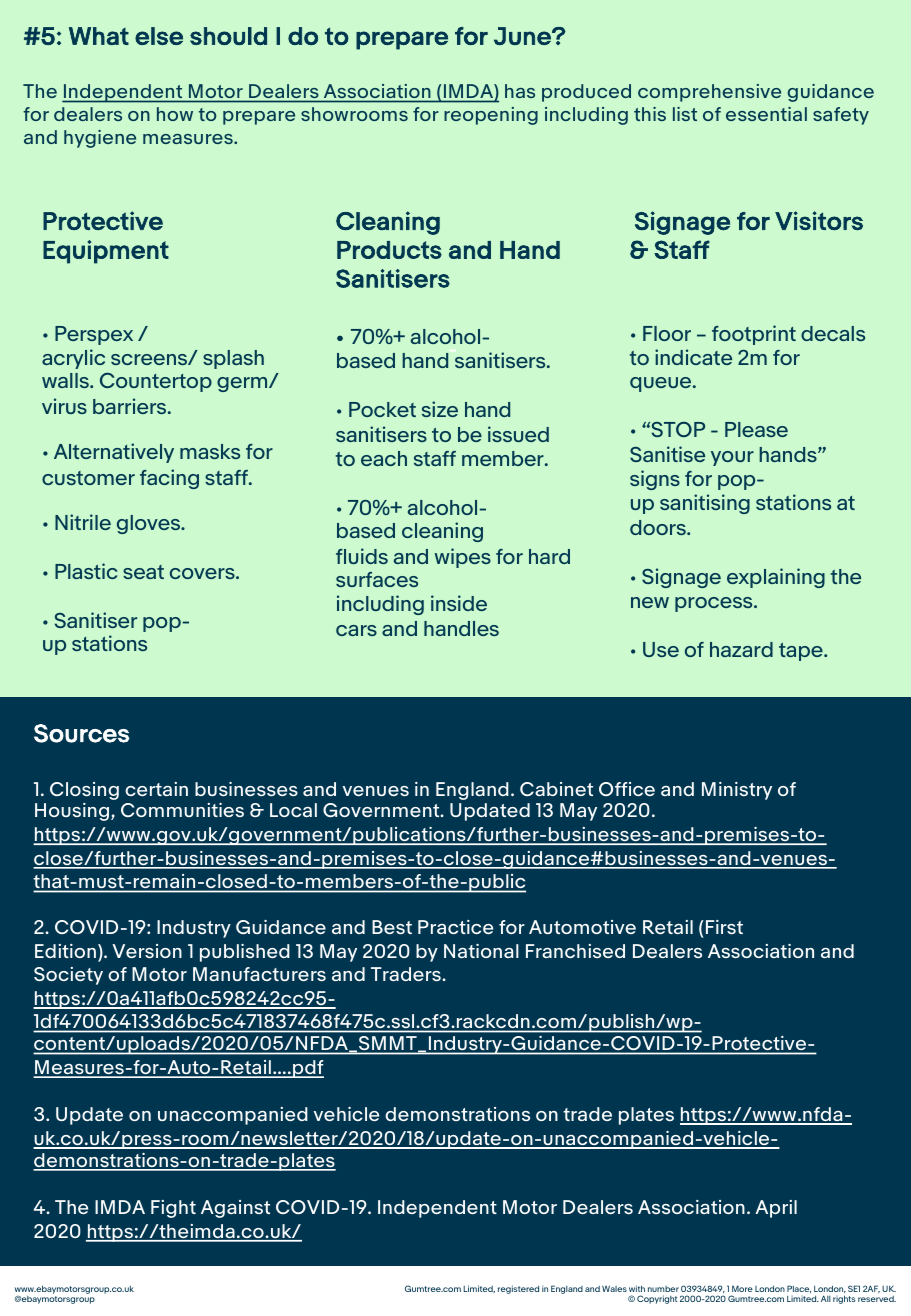  I want to click on registered, so click(518, 1289).
